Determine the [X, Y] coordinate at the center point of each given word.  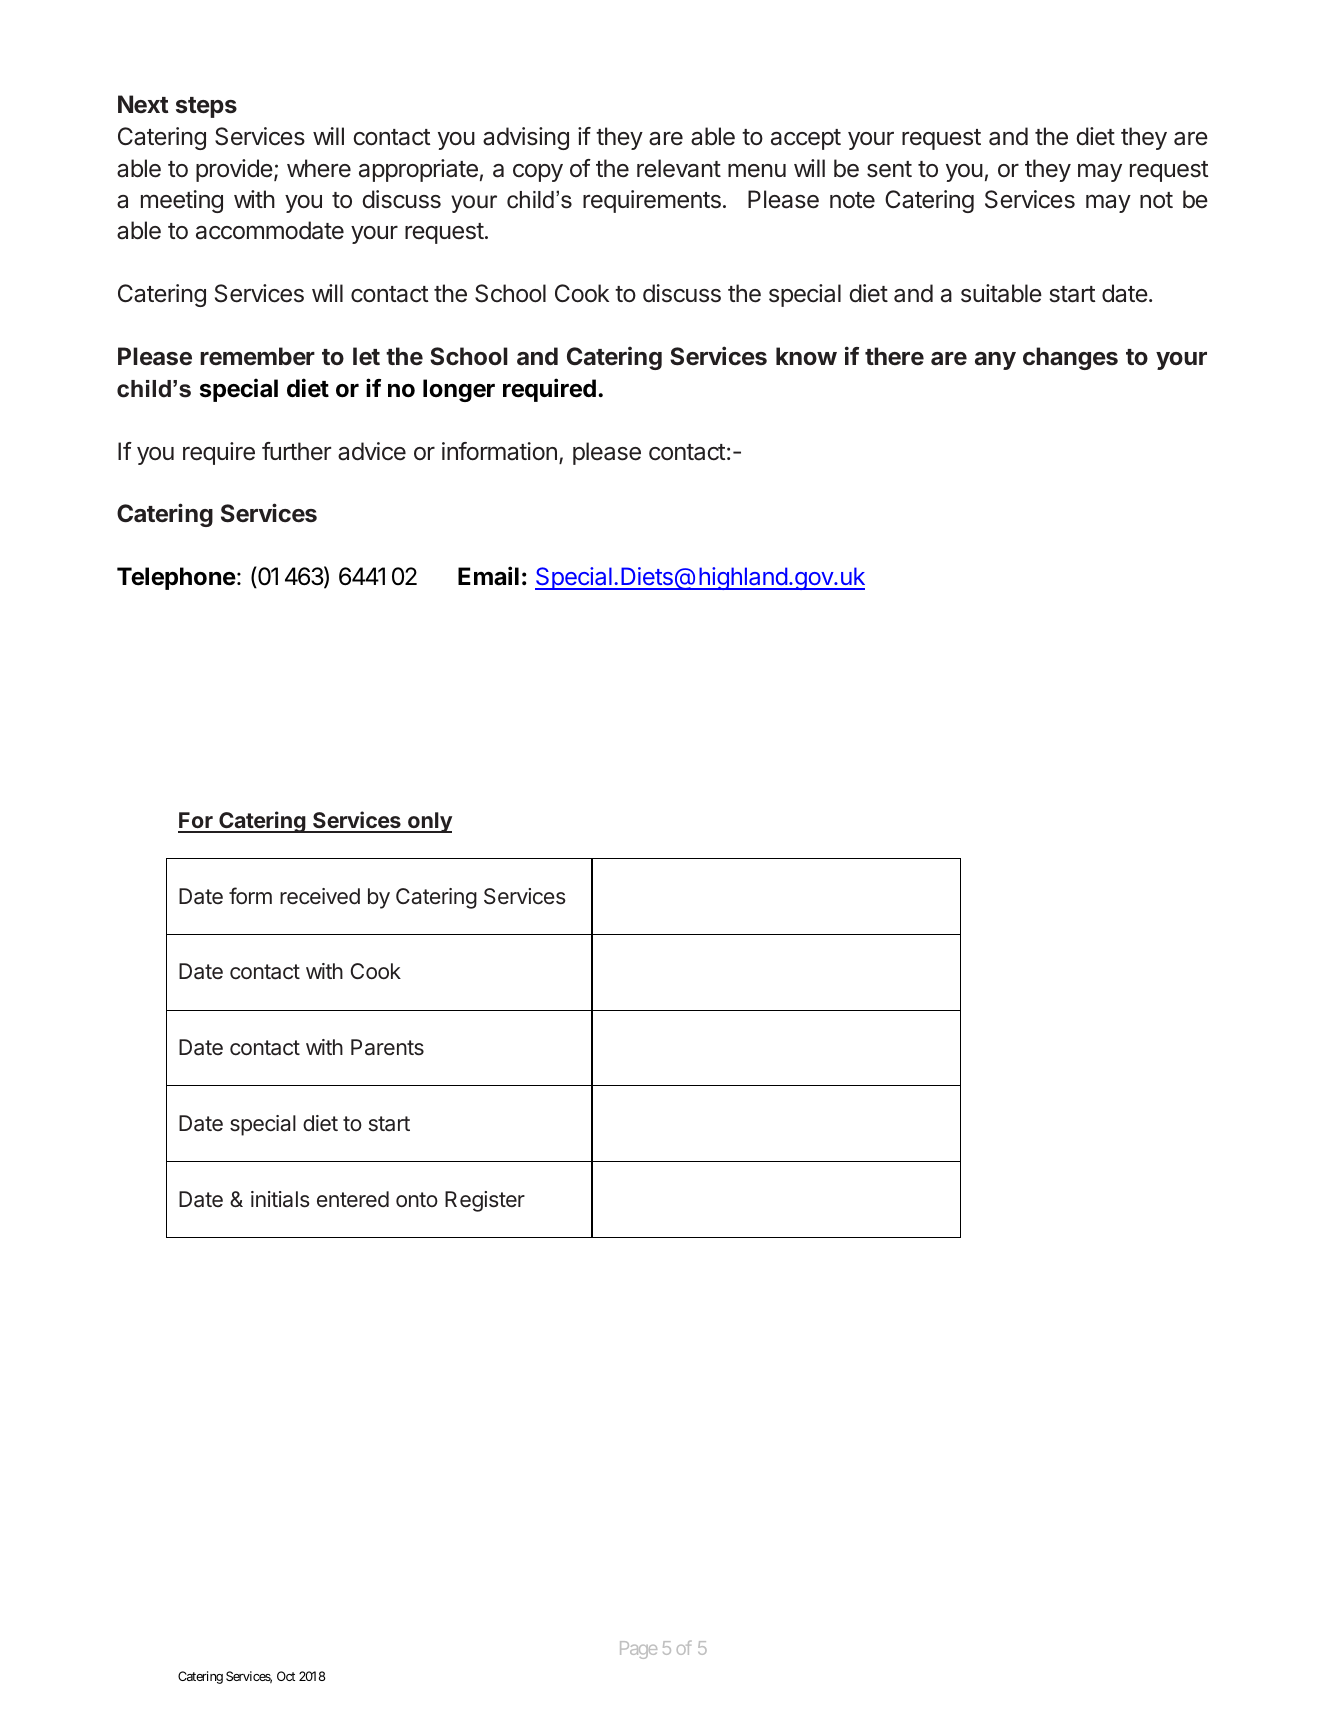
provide [234, 170]
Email [488, 576]
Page [638, 1650]
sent [889, 169]
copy [538, 173]
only [429, 822]
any [995, 361]
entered [353, 1199]
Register [485, 1201]
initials [280, 1199]
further [296, 451]
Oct [286, 1676]
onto [417, 1199]
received [320, 896]
